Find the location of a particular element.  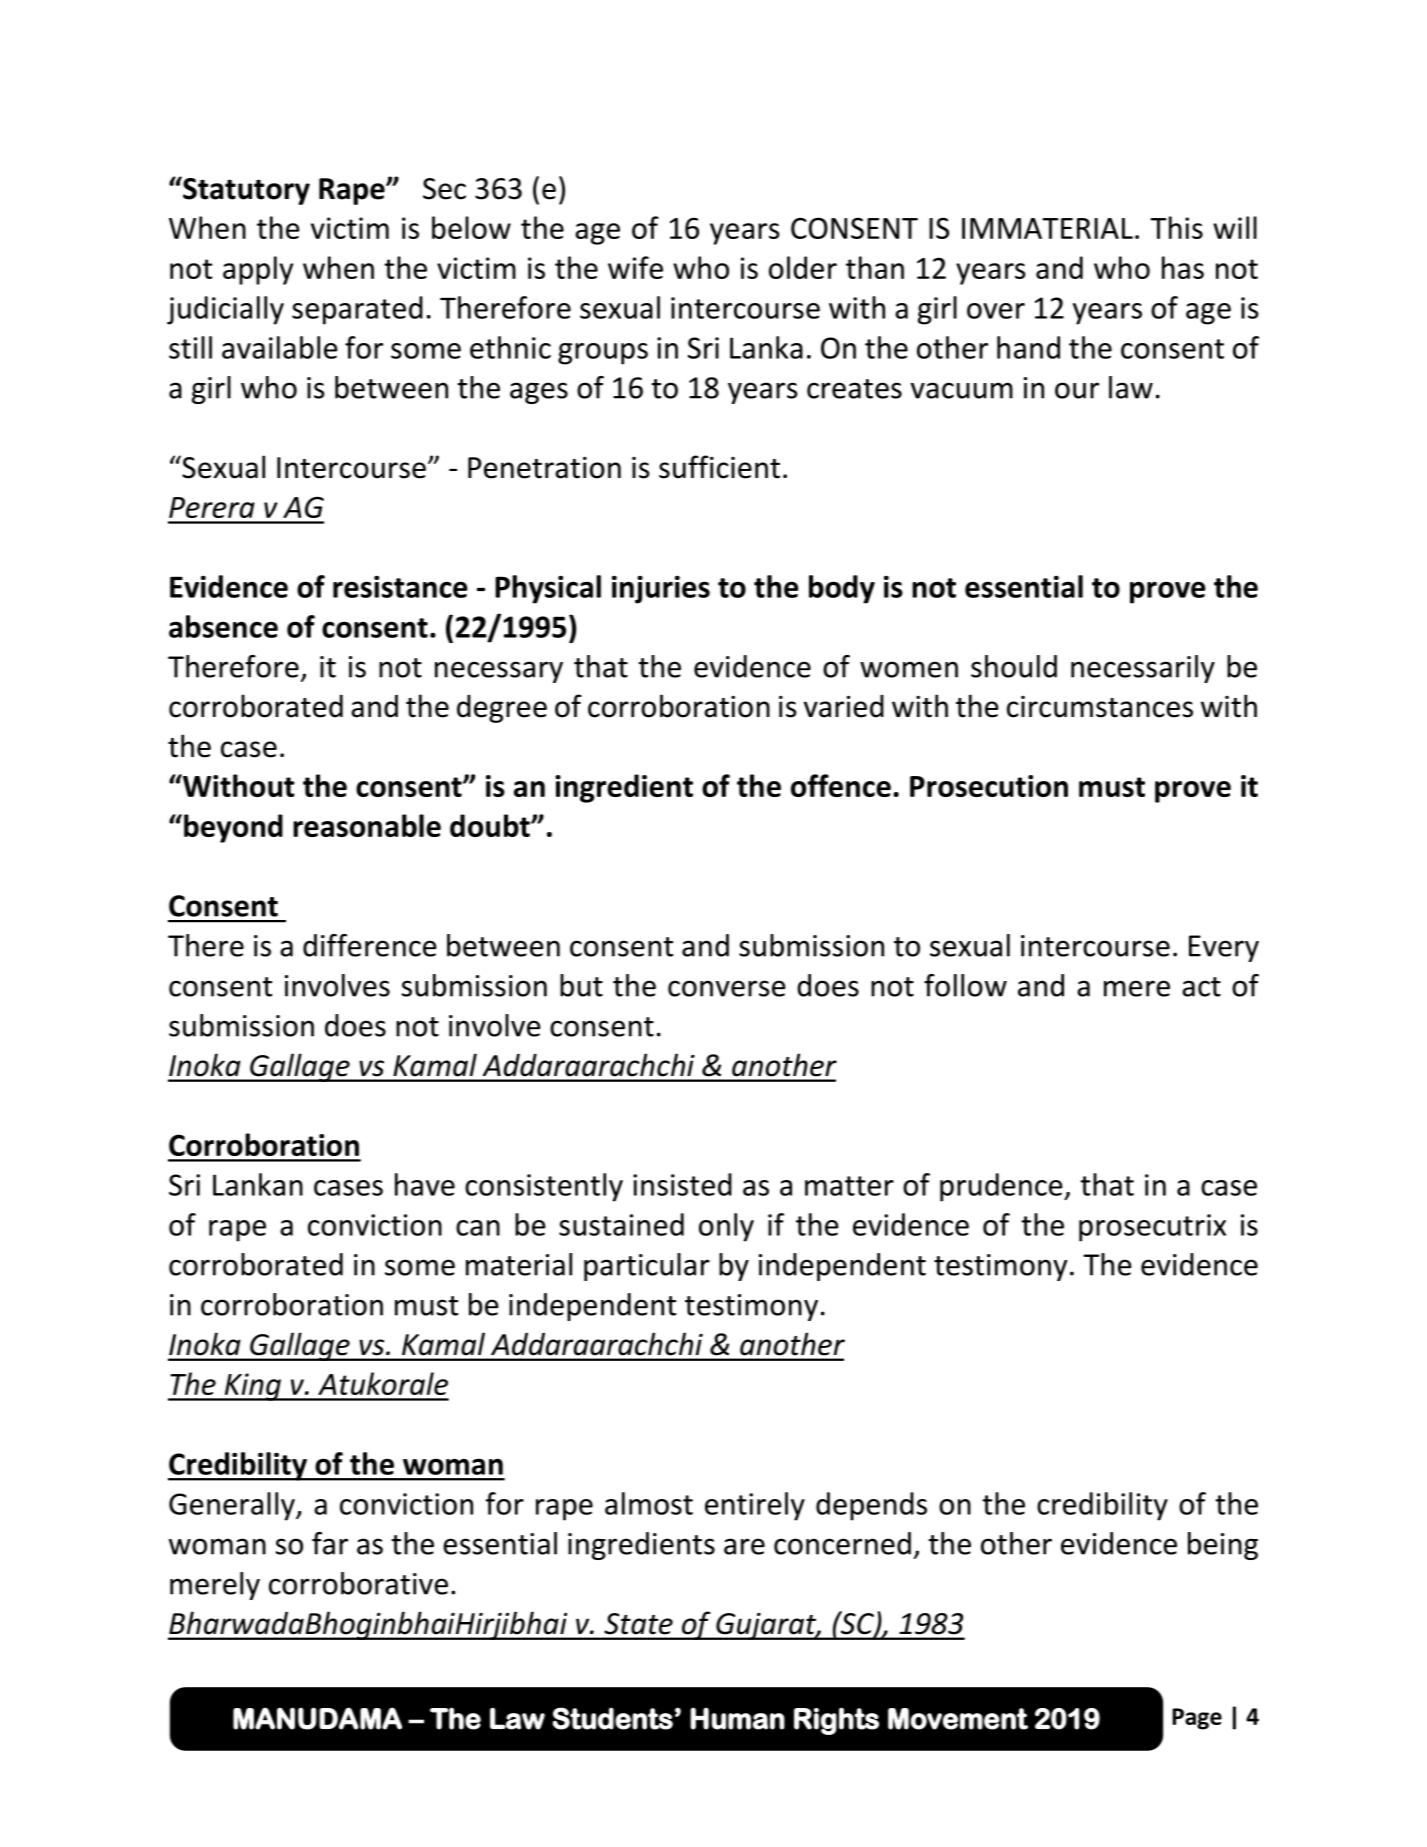

apply is located at coordinates (258, 270).
